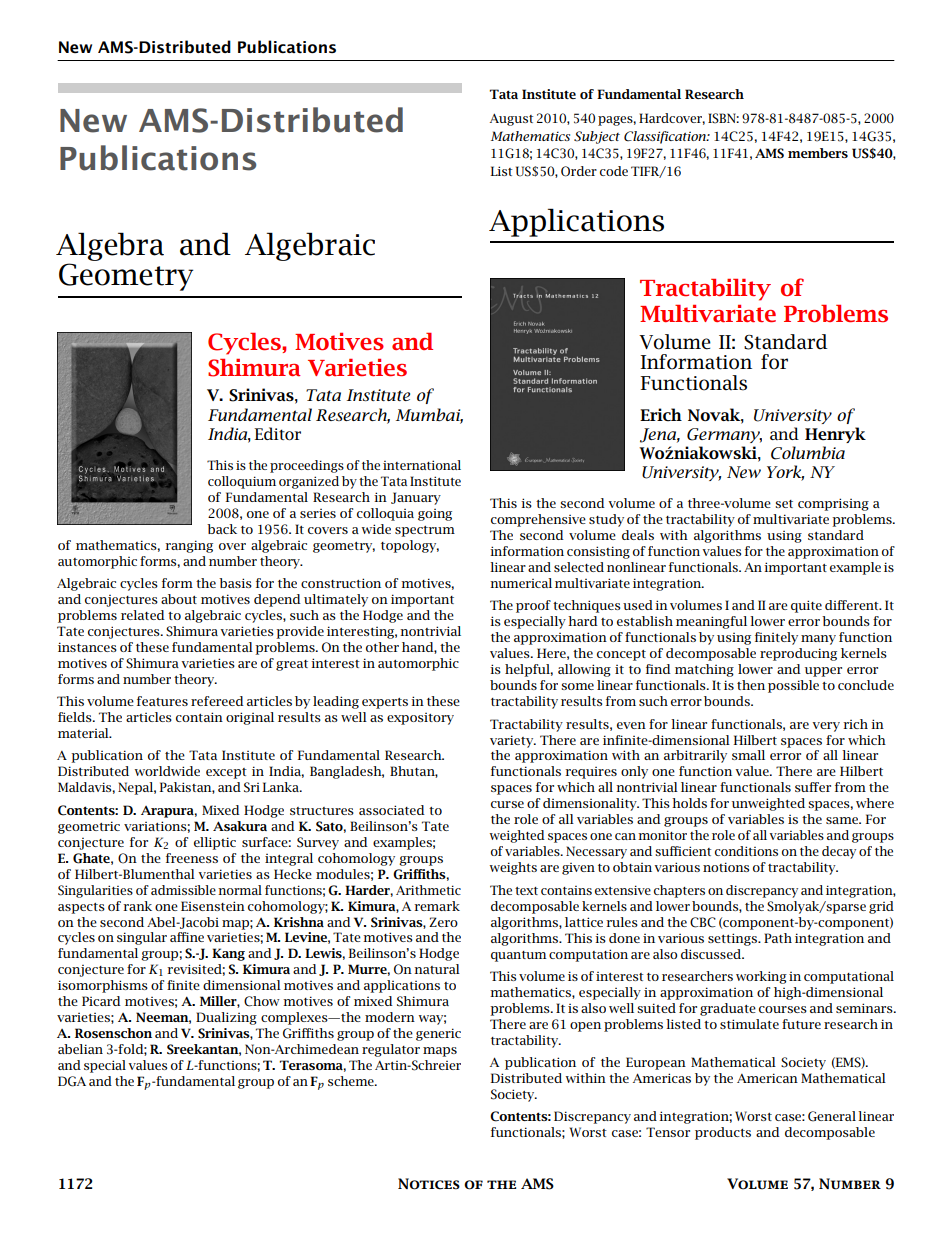 This image has width=952, height=1241. I want to click on Order, so click(579, 171).
